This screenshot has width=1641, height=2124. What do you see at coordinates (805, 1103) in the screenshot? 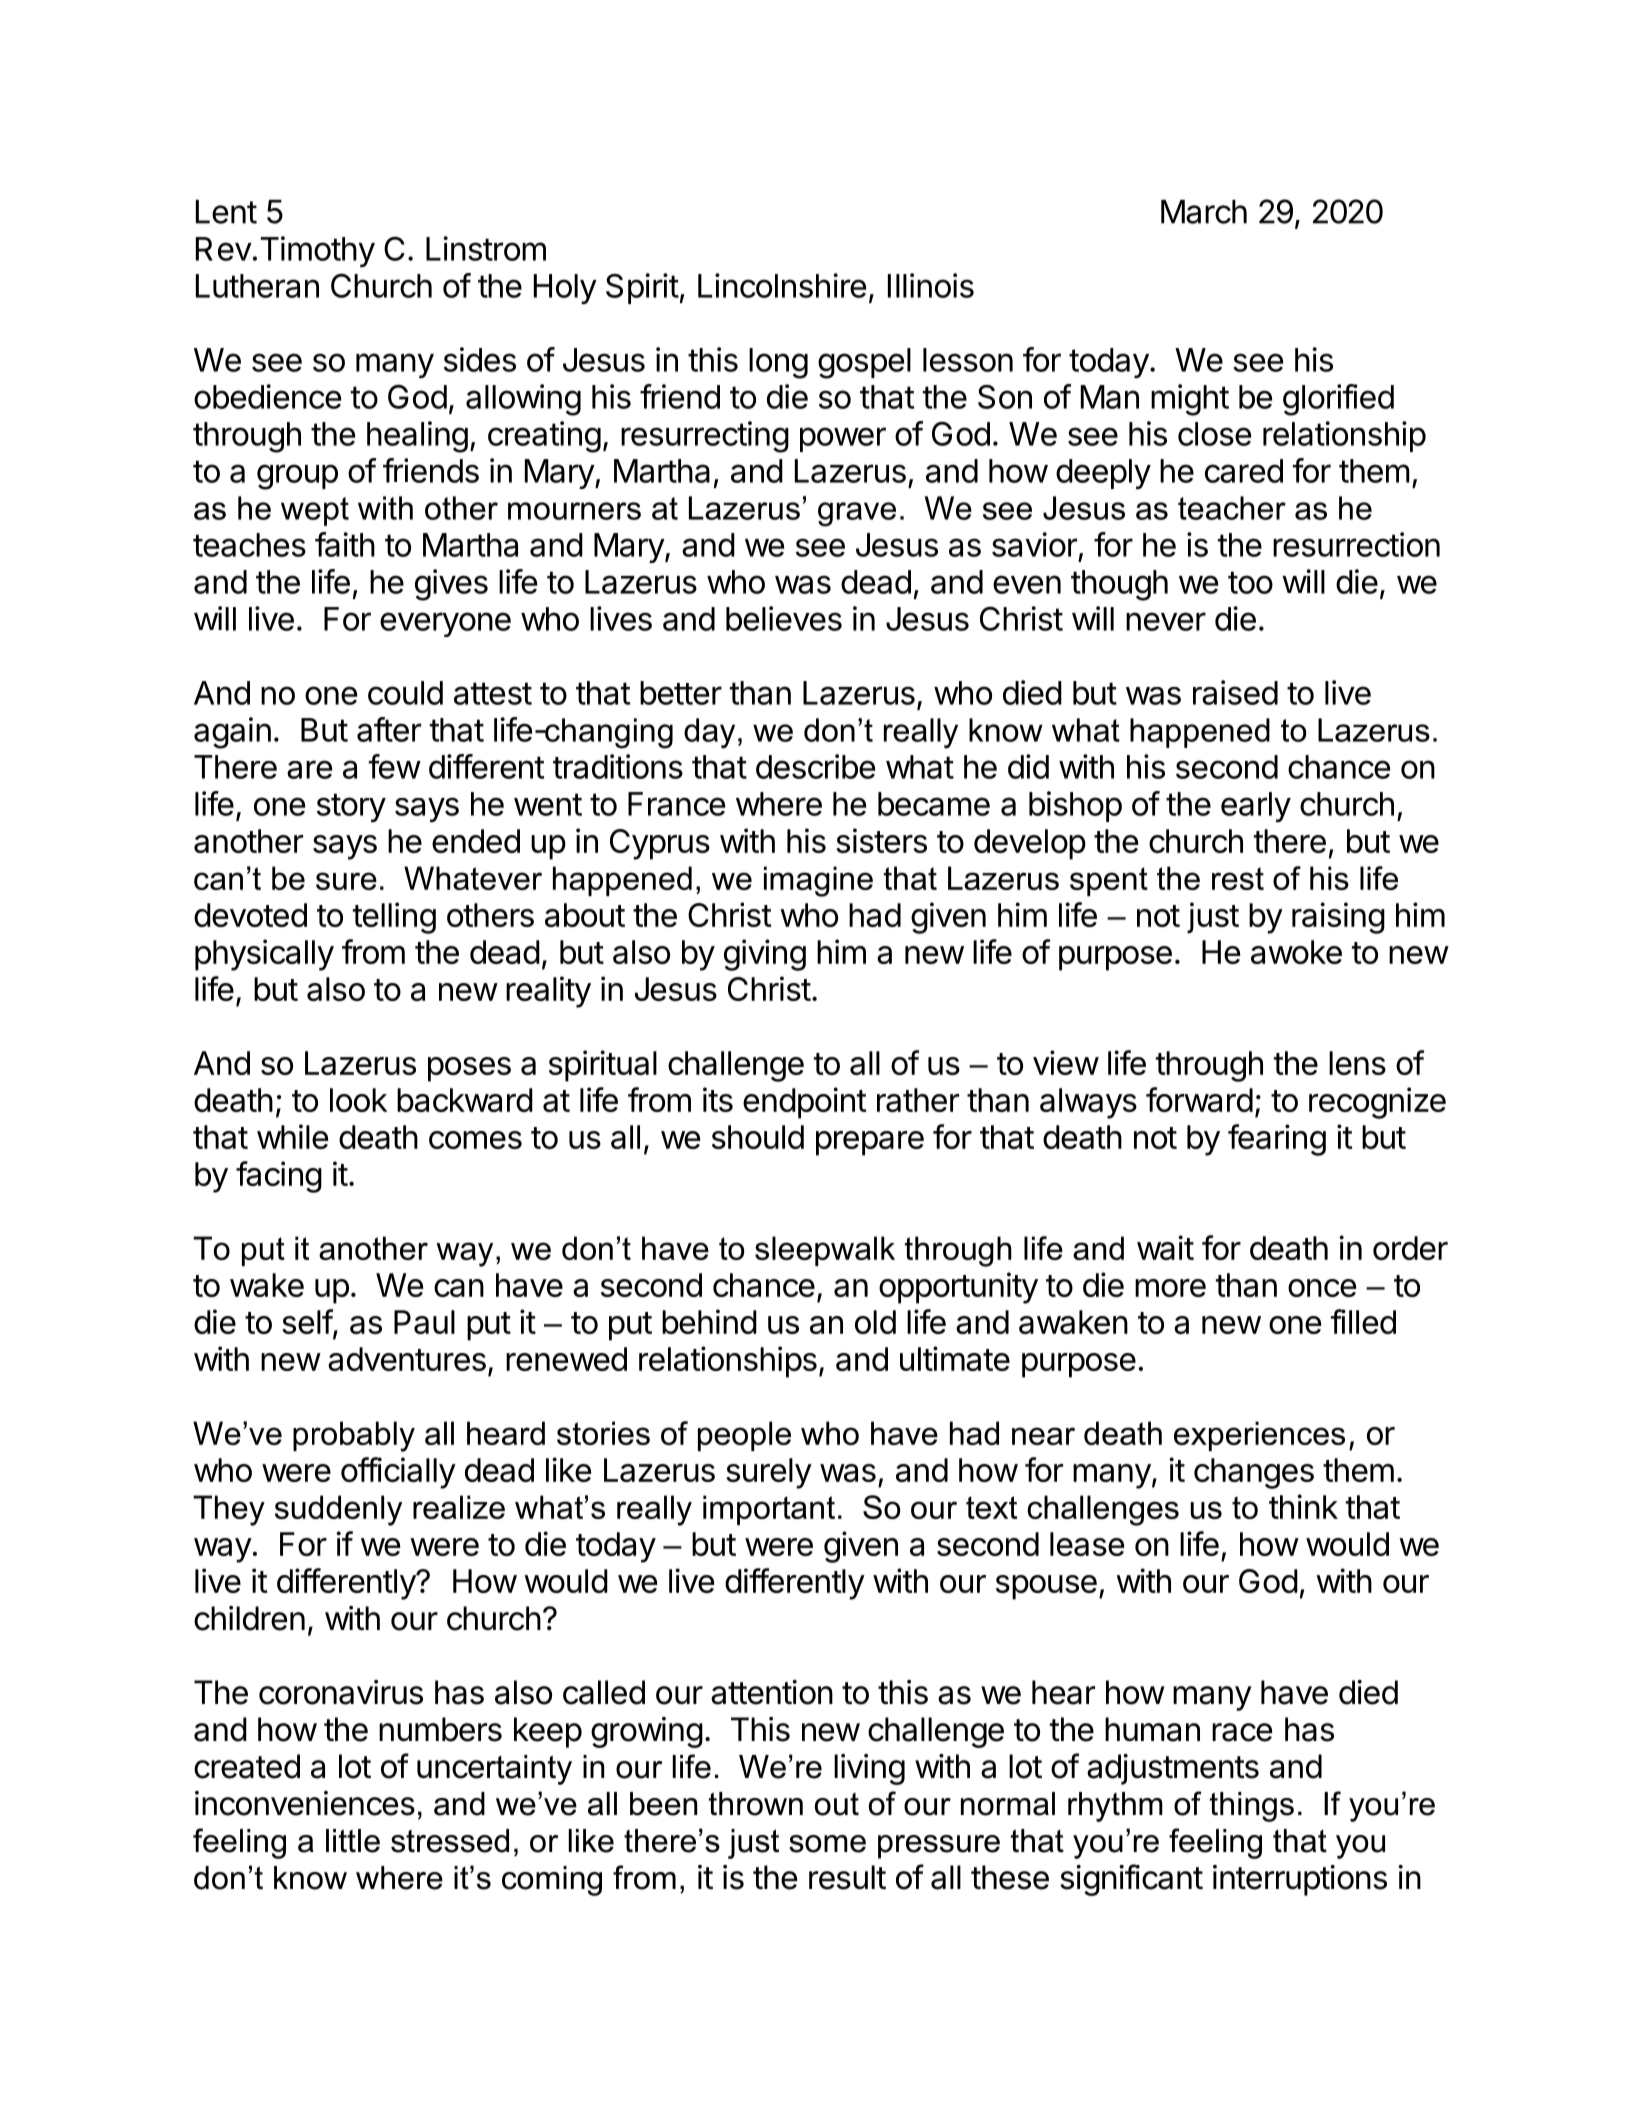
I see `endpoint` at bounding box center [805, 1103].
